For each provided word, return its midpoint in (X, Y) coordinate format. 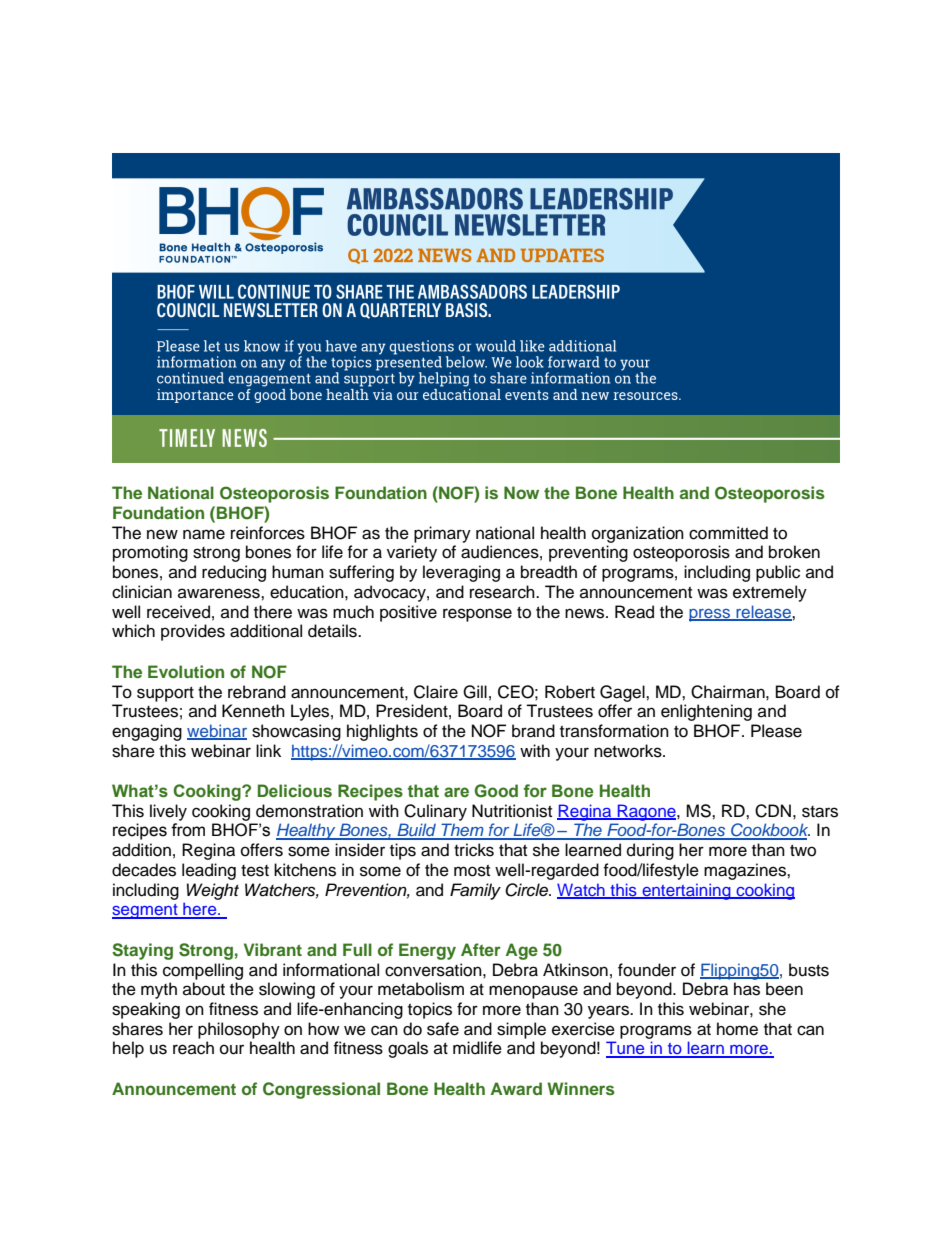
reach (193, 1048)
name (204, 534)
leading (209, 871)
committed (728, 533)
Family (475, 891)
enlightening (706, 712)
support (165, 694)
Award (516, 1088)
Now (521, 492)
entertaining (686, 891)
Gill (475, 692)
